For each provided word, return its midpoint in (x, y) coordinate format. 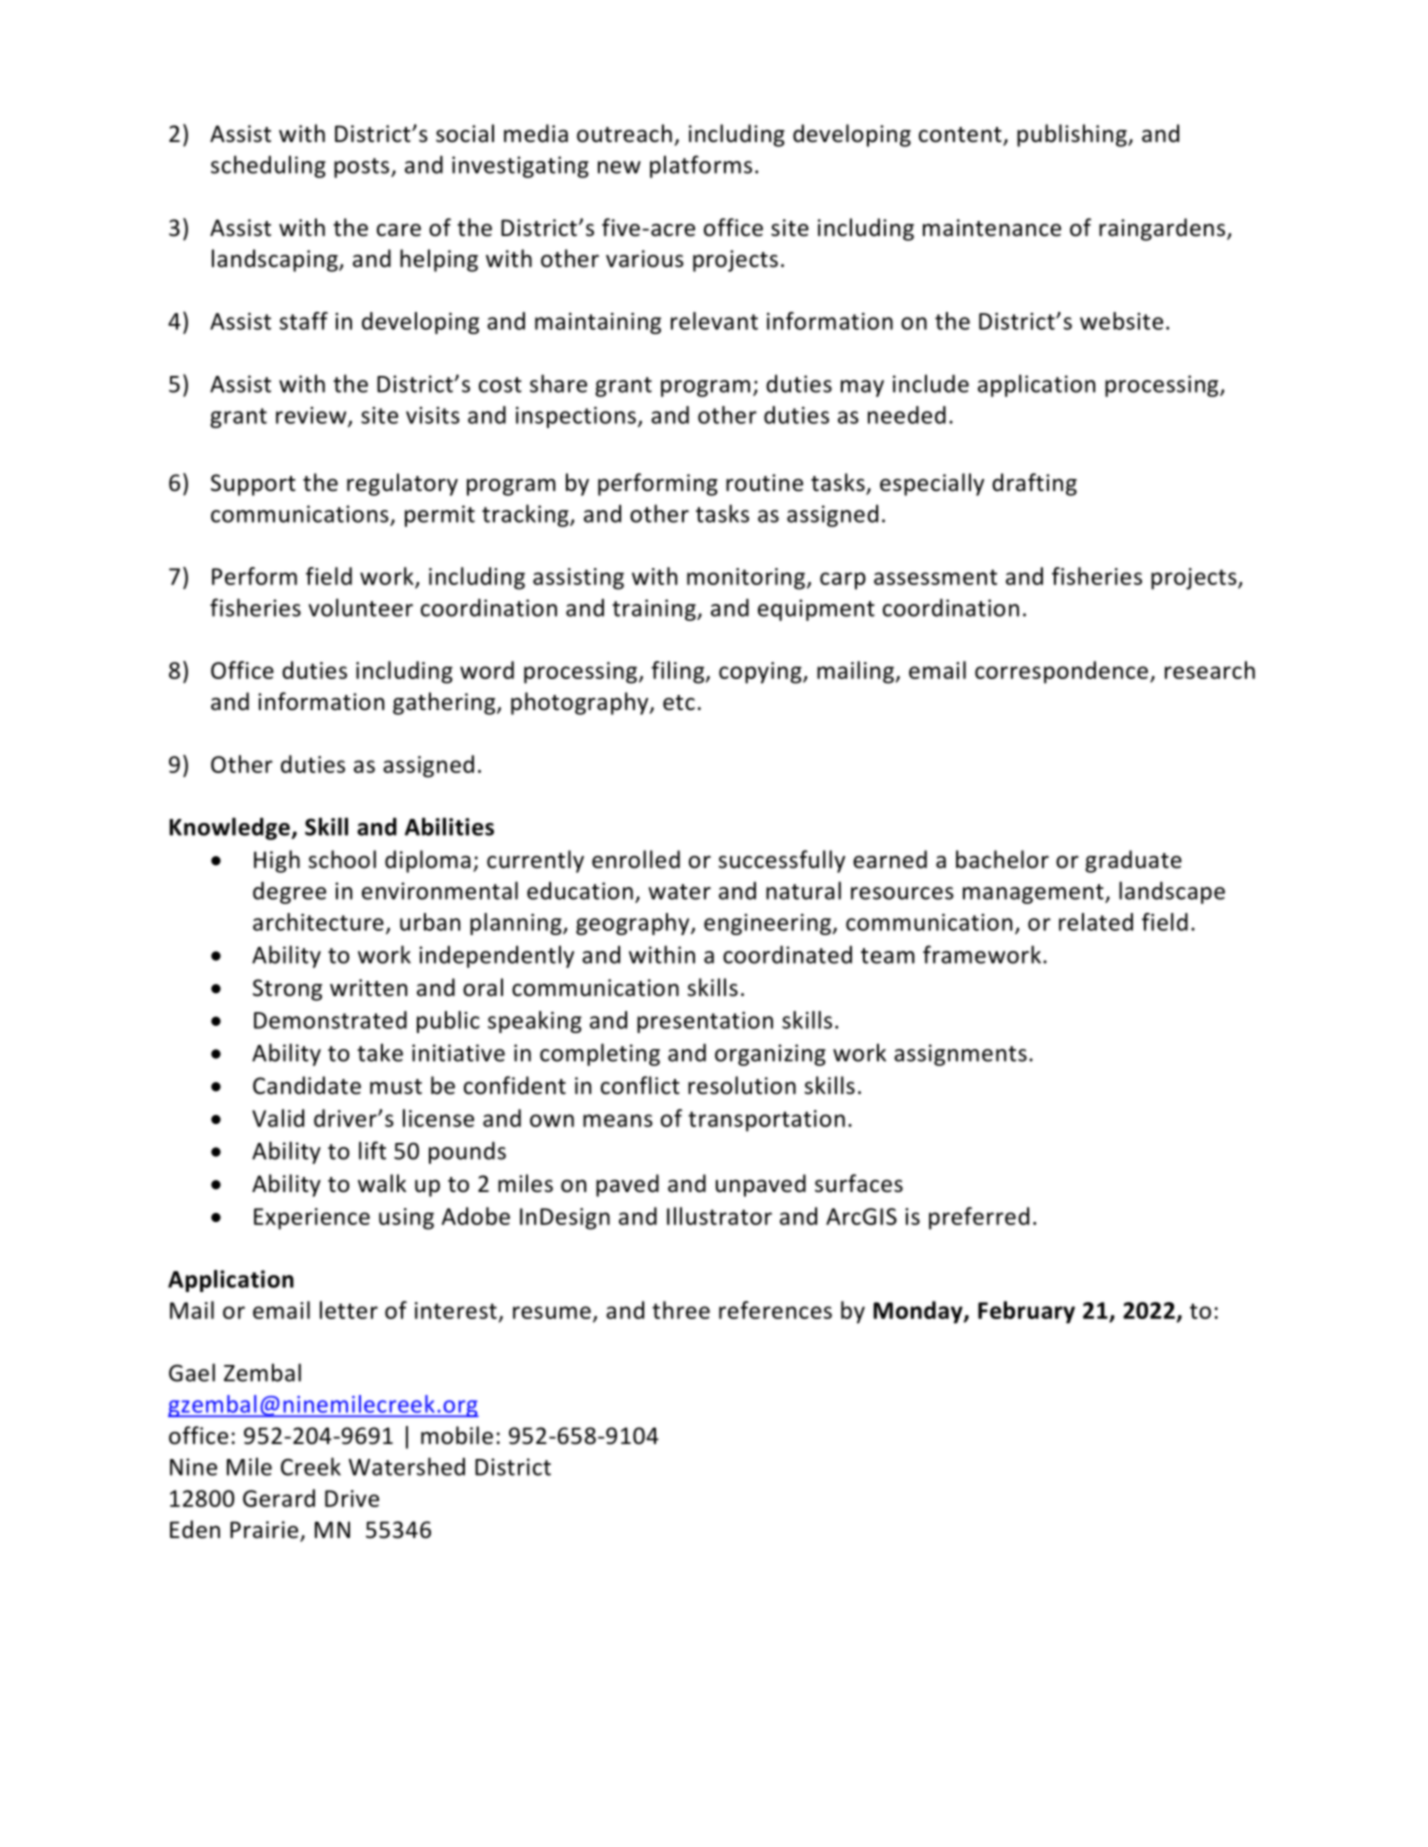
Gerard (279, 1498)
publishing (1073, 135)
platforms (701, 166)
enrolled (636, 859)
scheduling (268, 166)
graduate (1133, 861)
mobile (457, 1435)
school (342, 859)
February (1026, 1312)
